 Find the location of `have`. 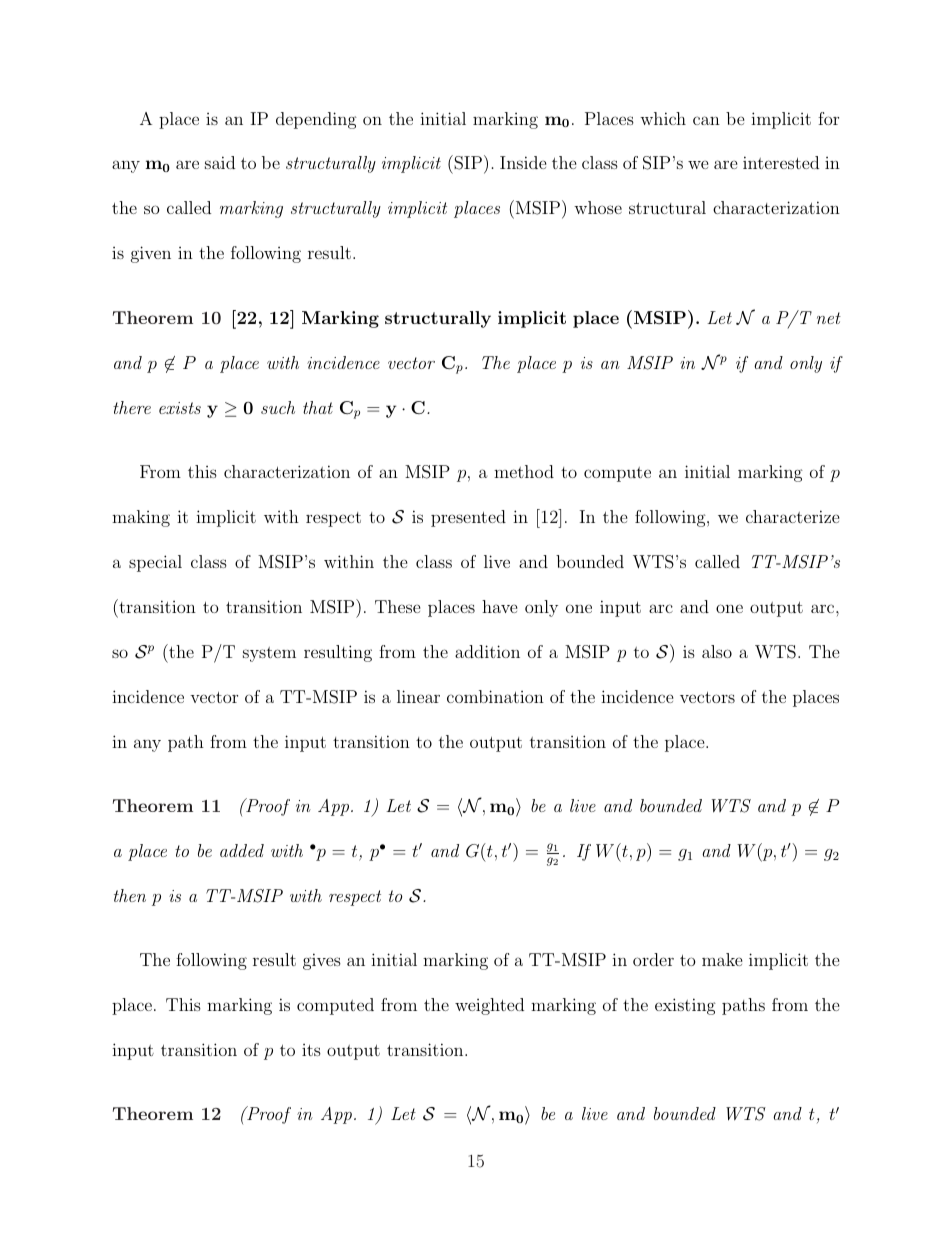

have is located at coordinates (500, 606).
